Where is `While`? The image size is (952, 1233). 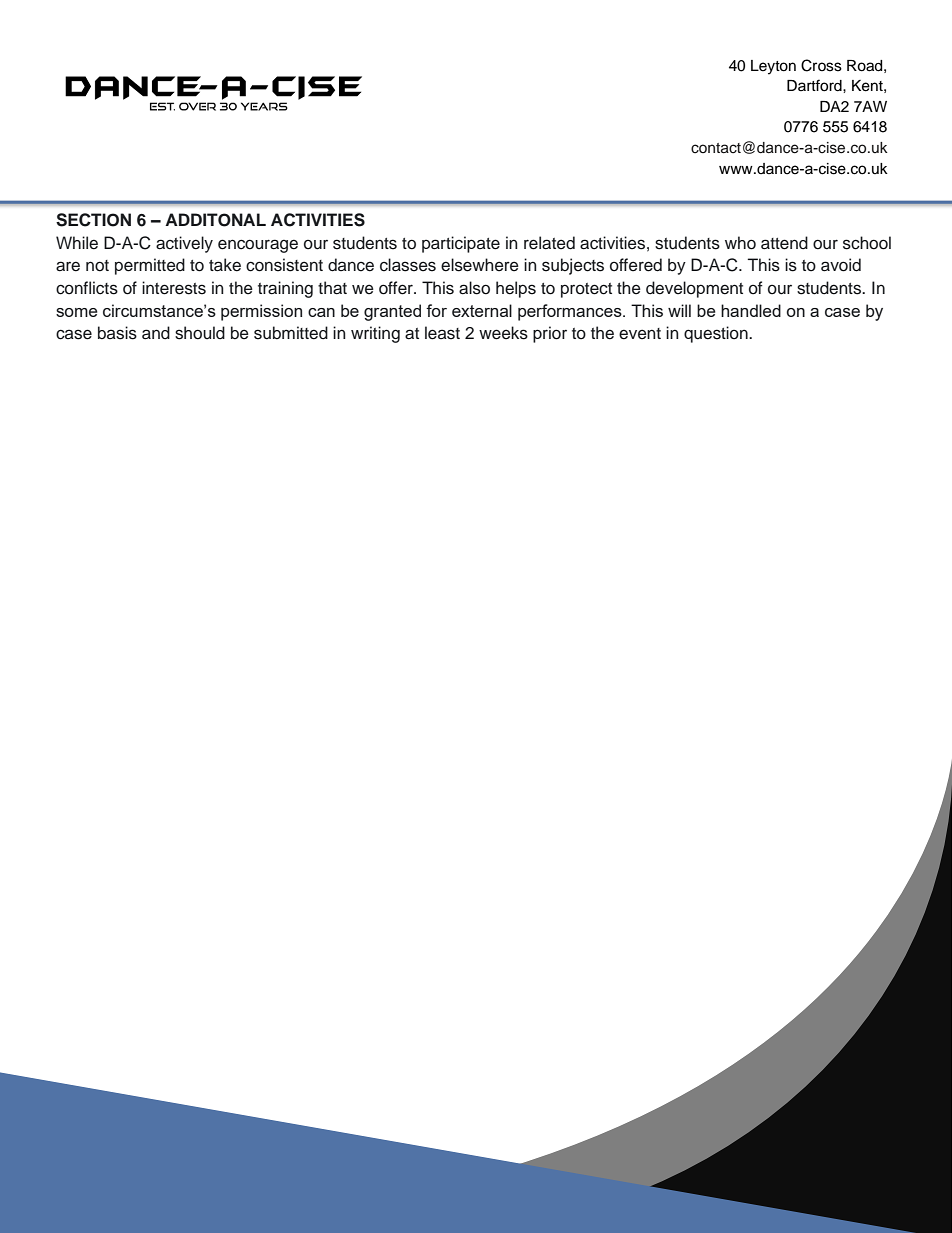 While is located at coordinates (77, 243).
